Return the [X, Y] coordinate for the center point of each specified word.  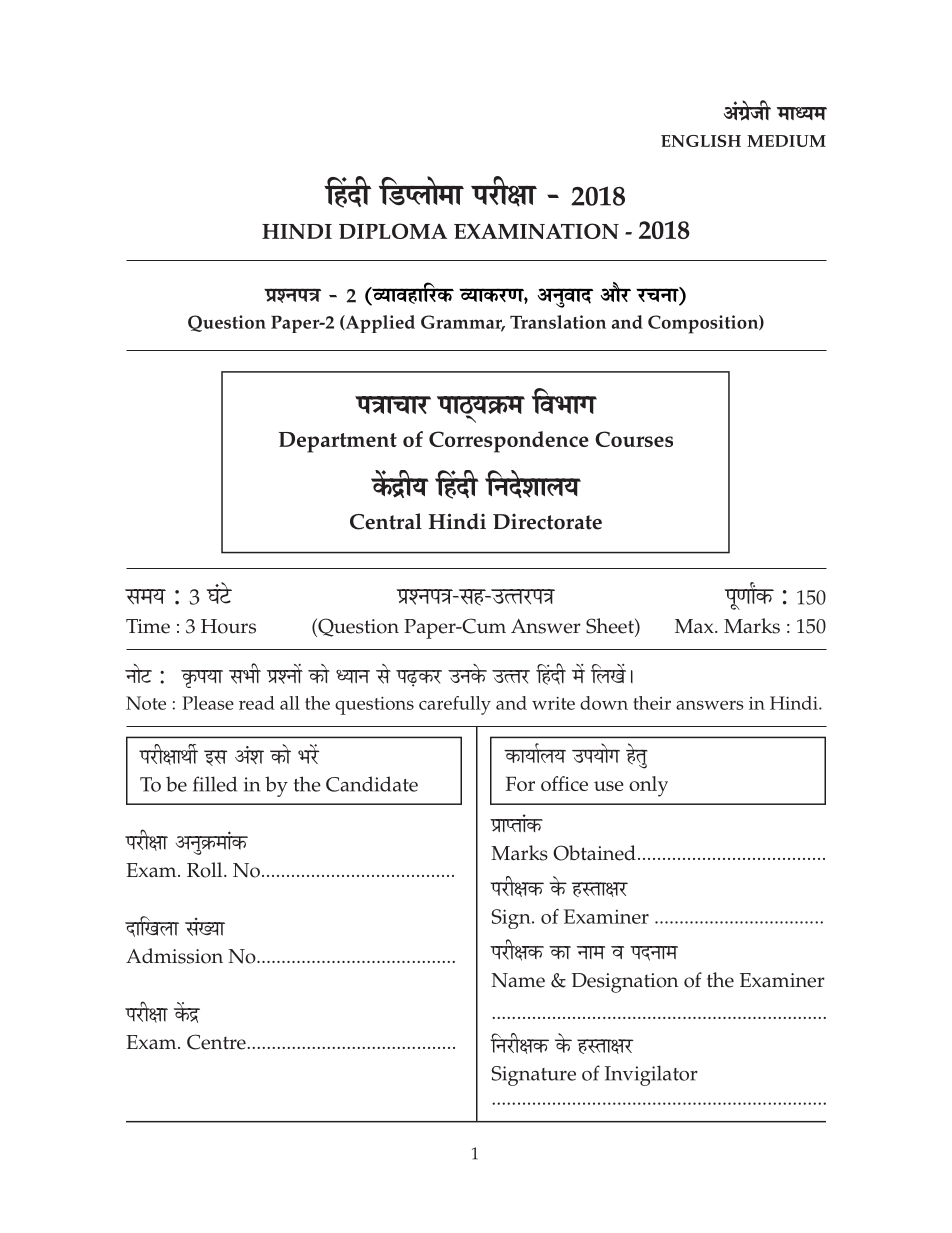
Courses [634, 439]
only [648, 786]
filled [215, 784]
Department [338, 442]
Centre [216, 1042]
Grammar [463, 323]
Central [386, 521]
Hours [228, 626]
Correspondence [509, 442]
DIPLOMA [393, 231]
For [520, 783]
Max [695, 626]
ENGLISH [701, 141]
